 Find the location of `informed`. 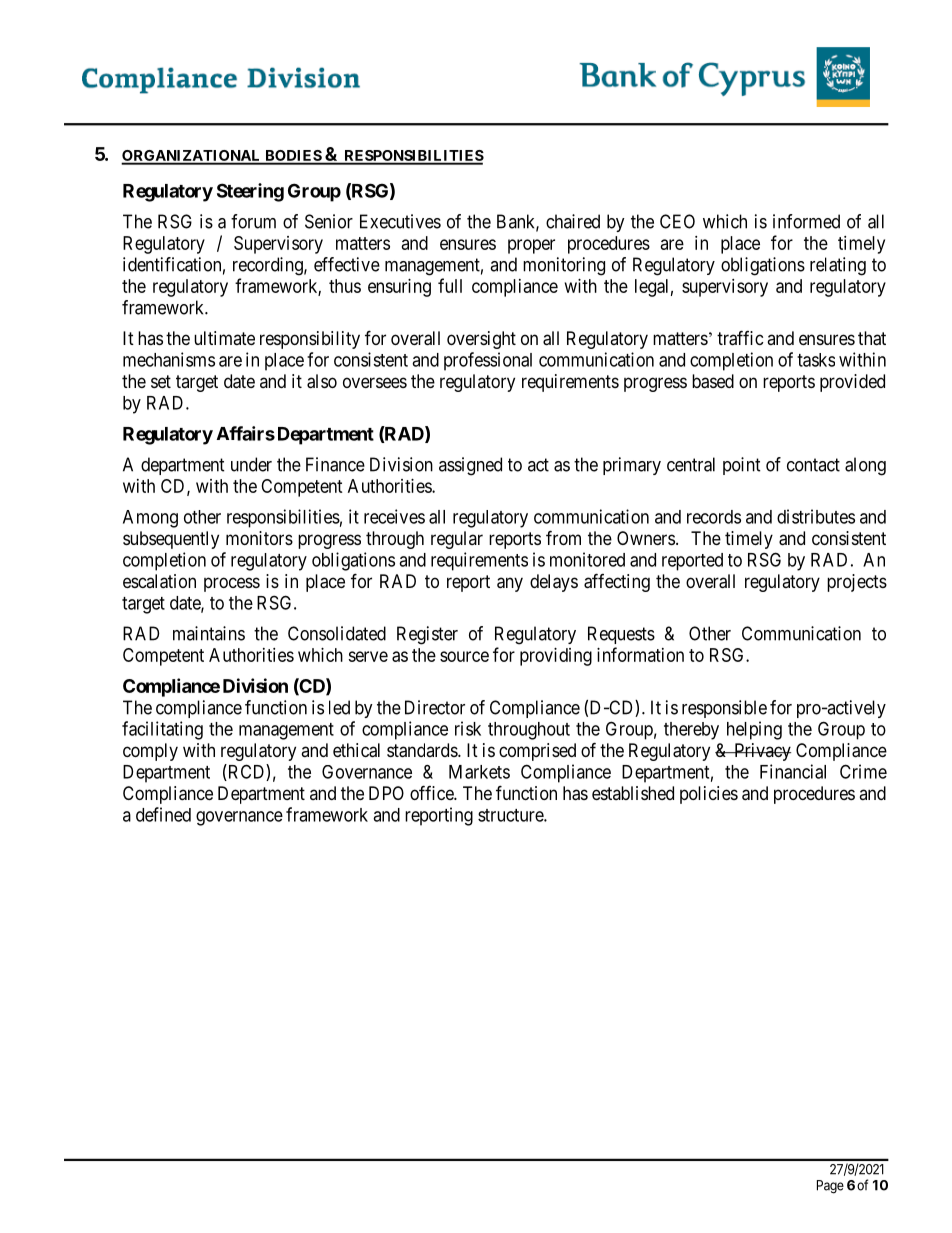

informed is located at coordinates (806, 221).
